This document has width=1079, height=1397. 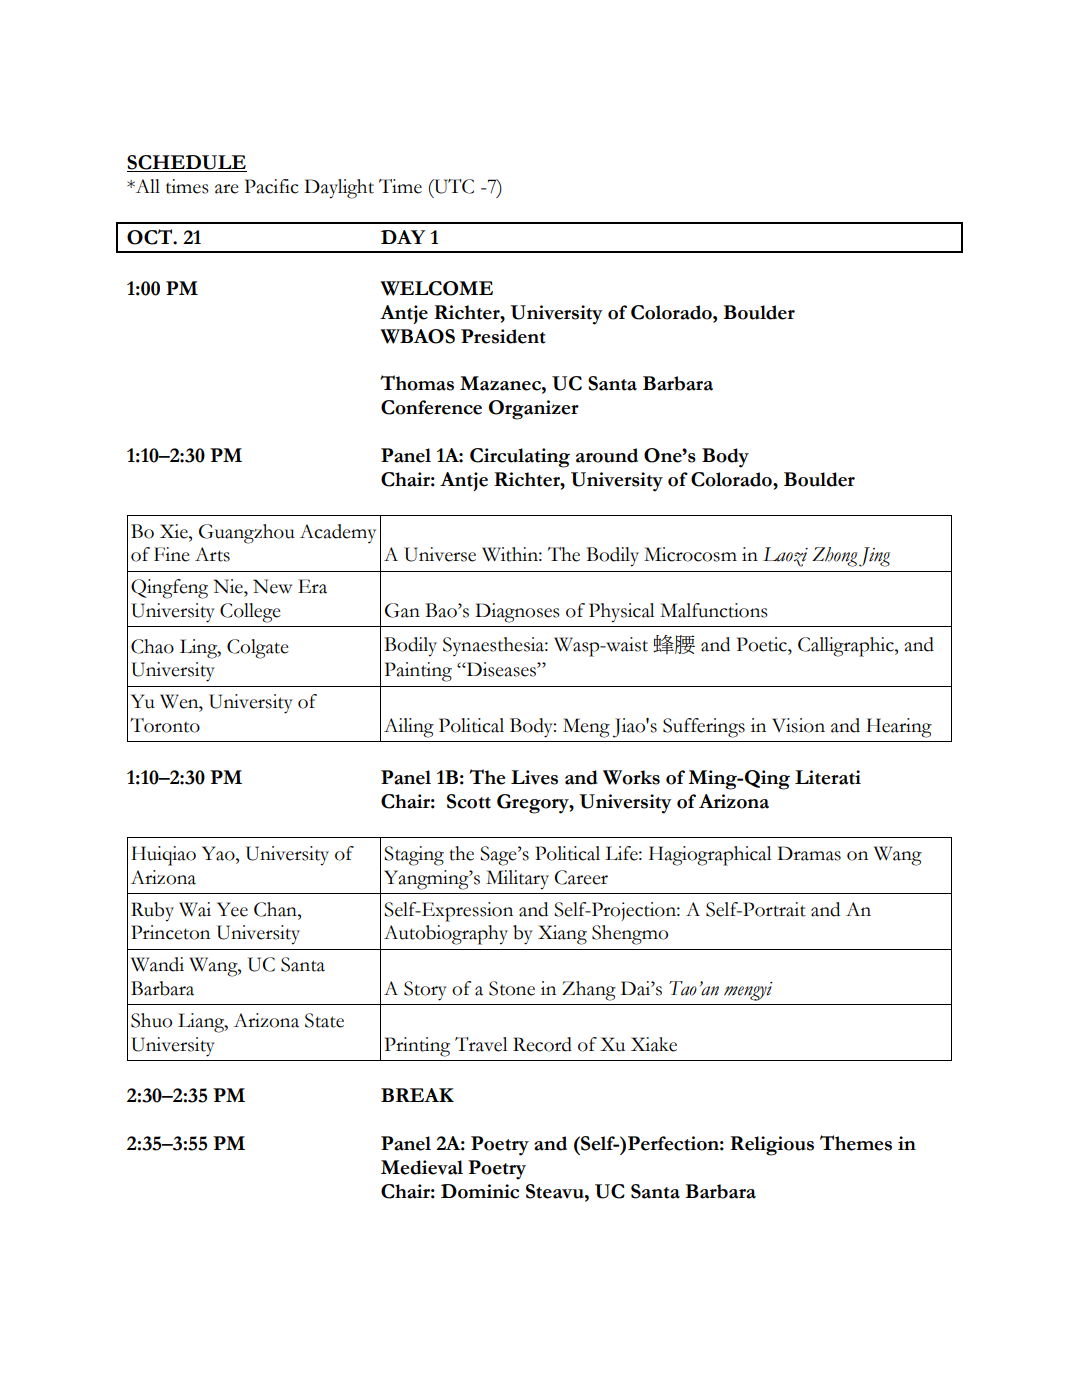 What do you see at coordinates (422, 1167) in the document?
I see `Medieval` at bounding box center [422, 1167].
